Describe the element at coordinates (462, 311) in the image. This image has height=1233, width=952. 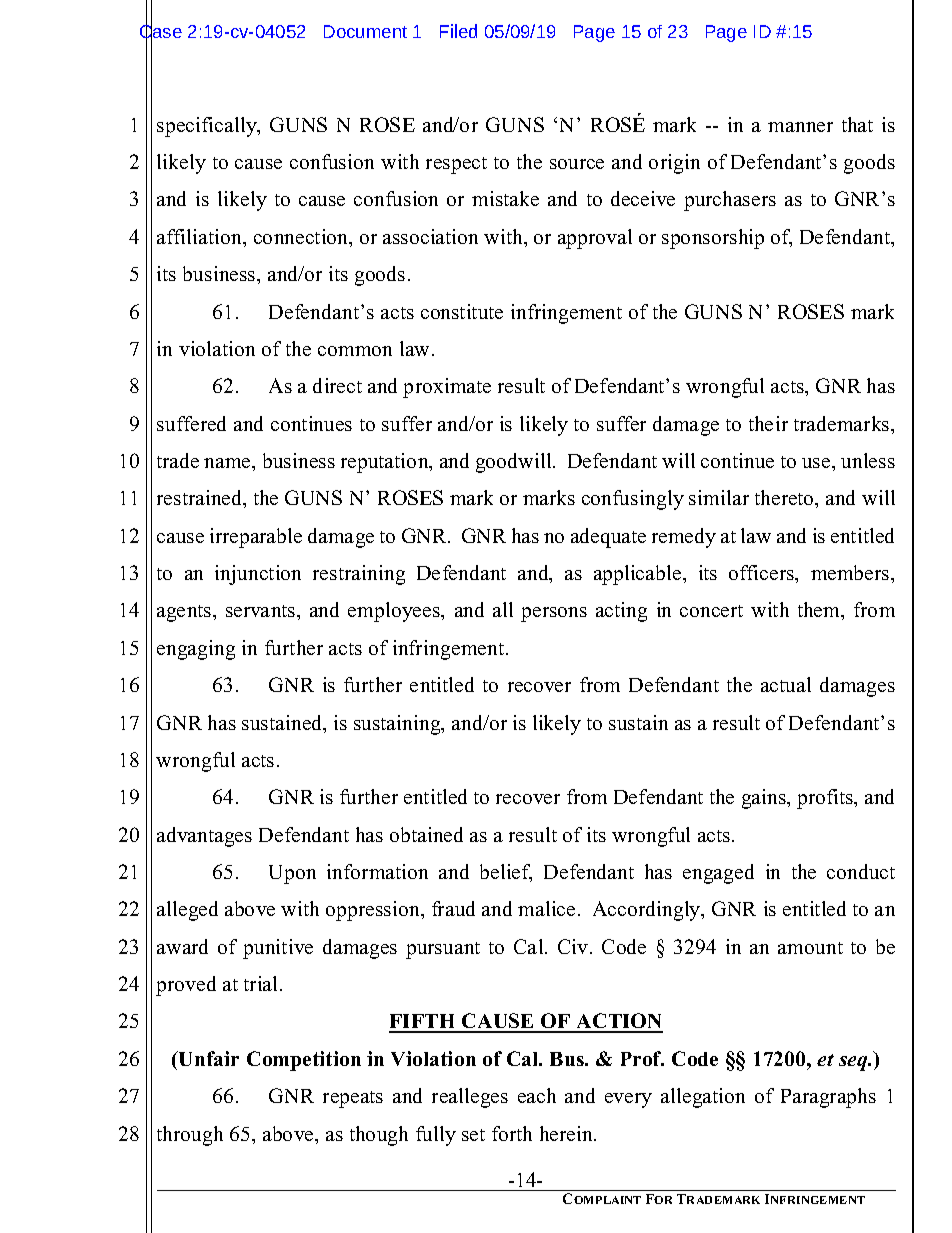
I see `constitute` at that location.
